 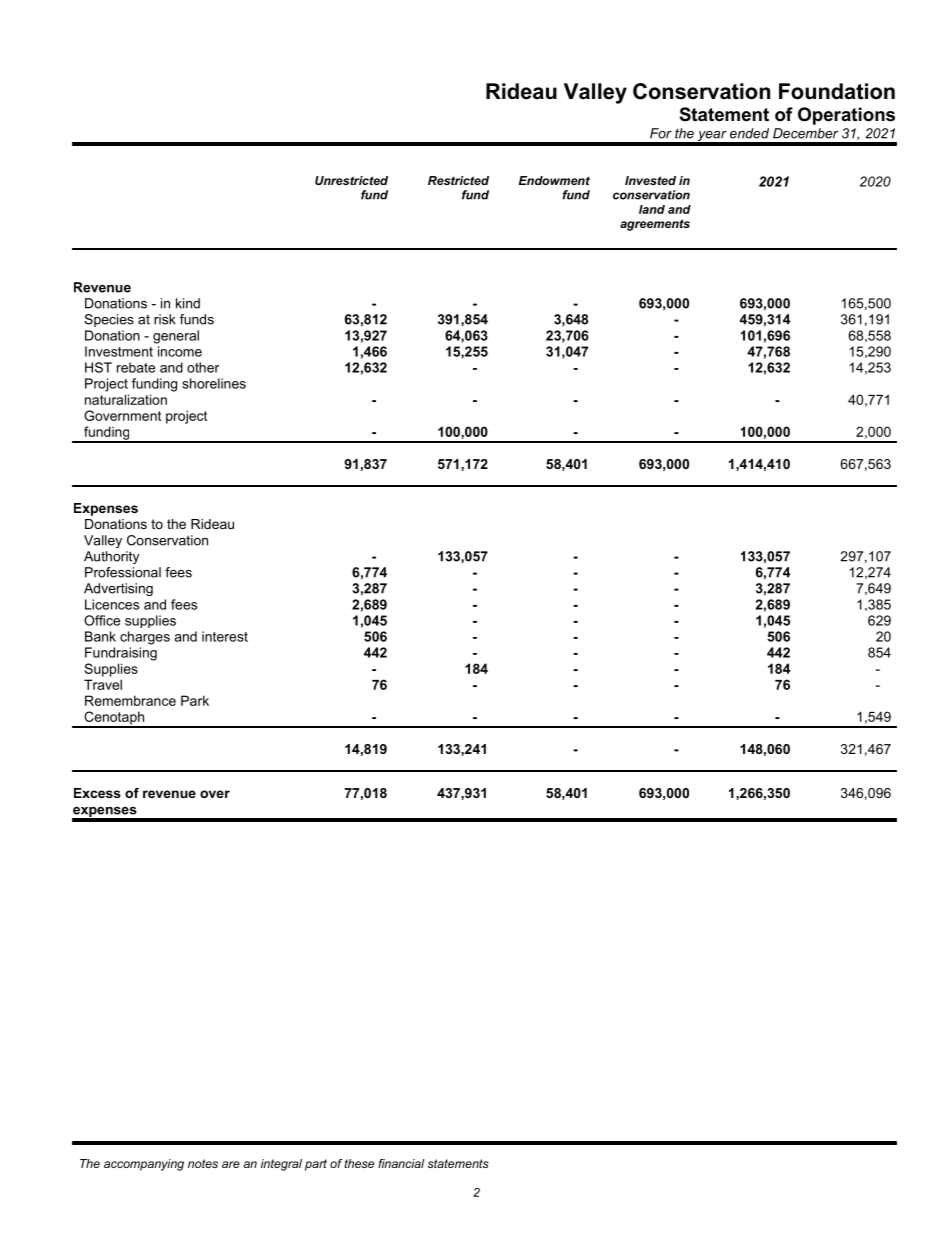 I want to click on financial, so click(x=401, y=1163).
